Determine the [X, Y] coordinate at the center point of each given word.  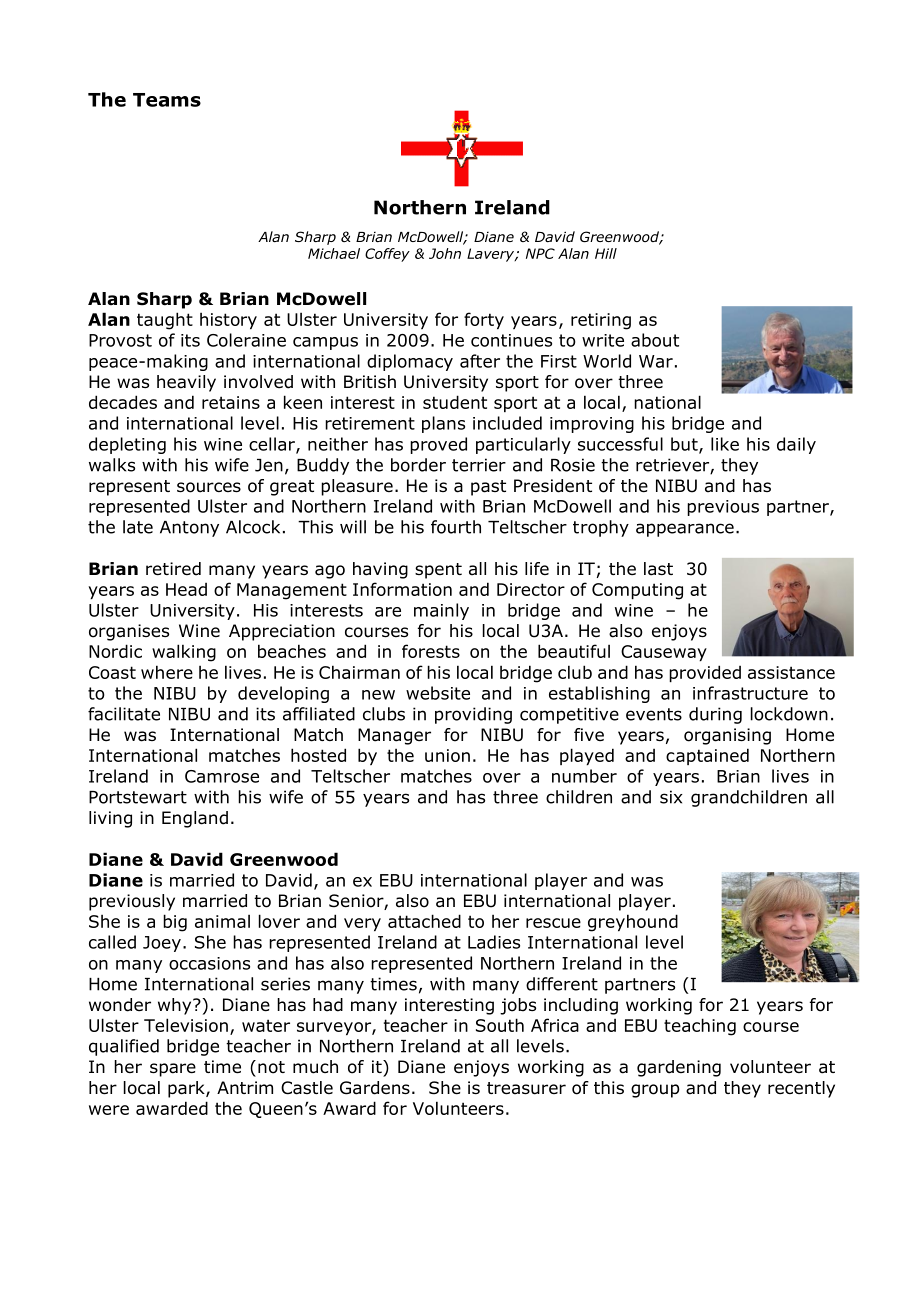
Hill [606, 253]
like [725, 444]
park [187, 1089]
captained [707, 756]
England [195, 819]
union [447, 755]
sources [209, 487]
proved [438, 445]
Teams [167, 100]
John [445, 253]
